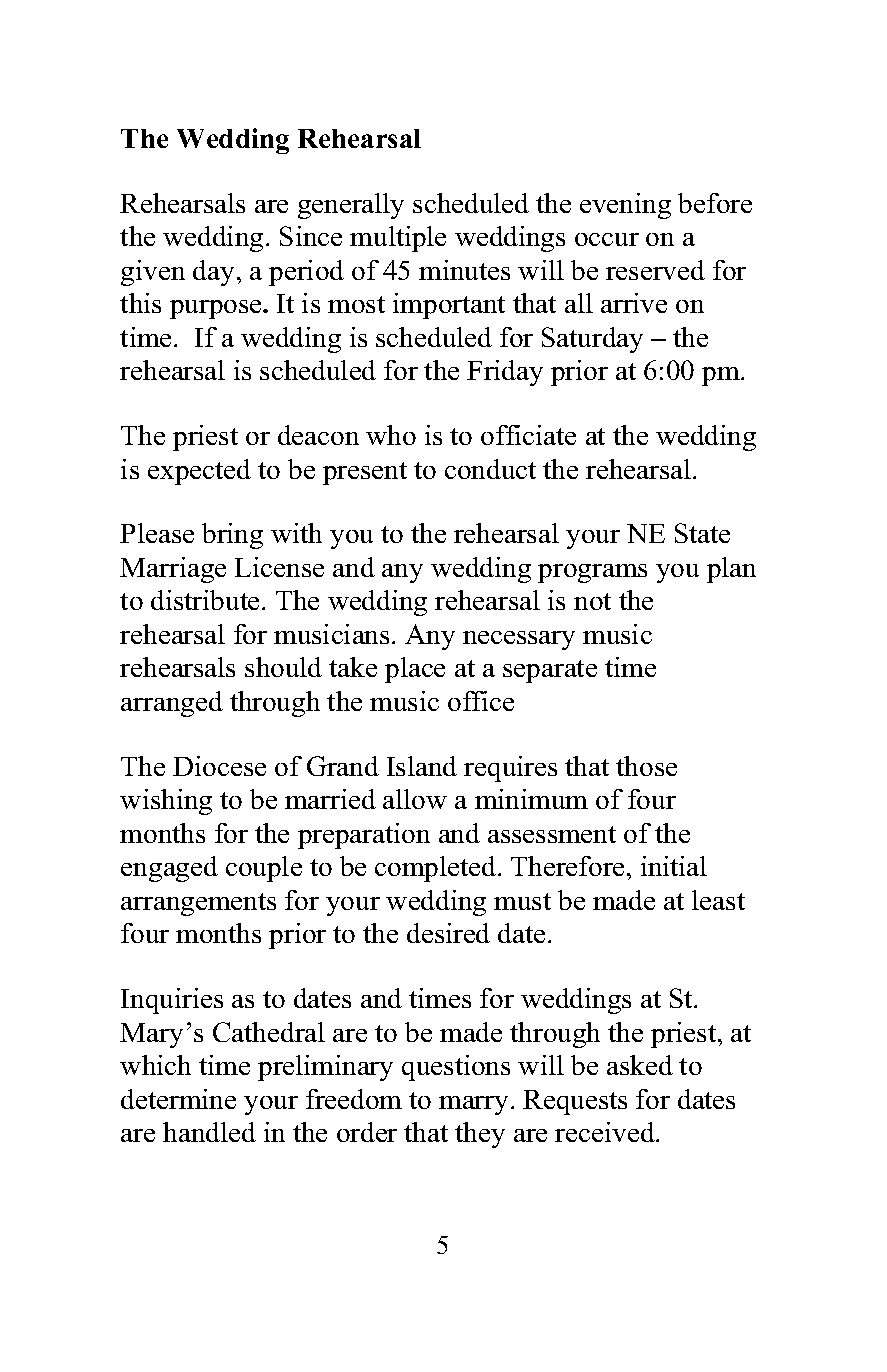  I want to click on programs, so click(592, 573).
